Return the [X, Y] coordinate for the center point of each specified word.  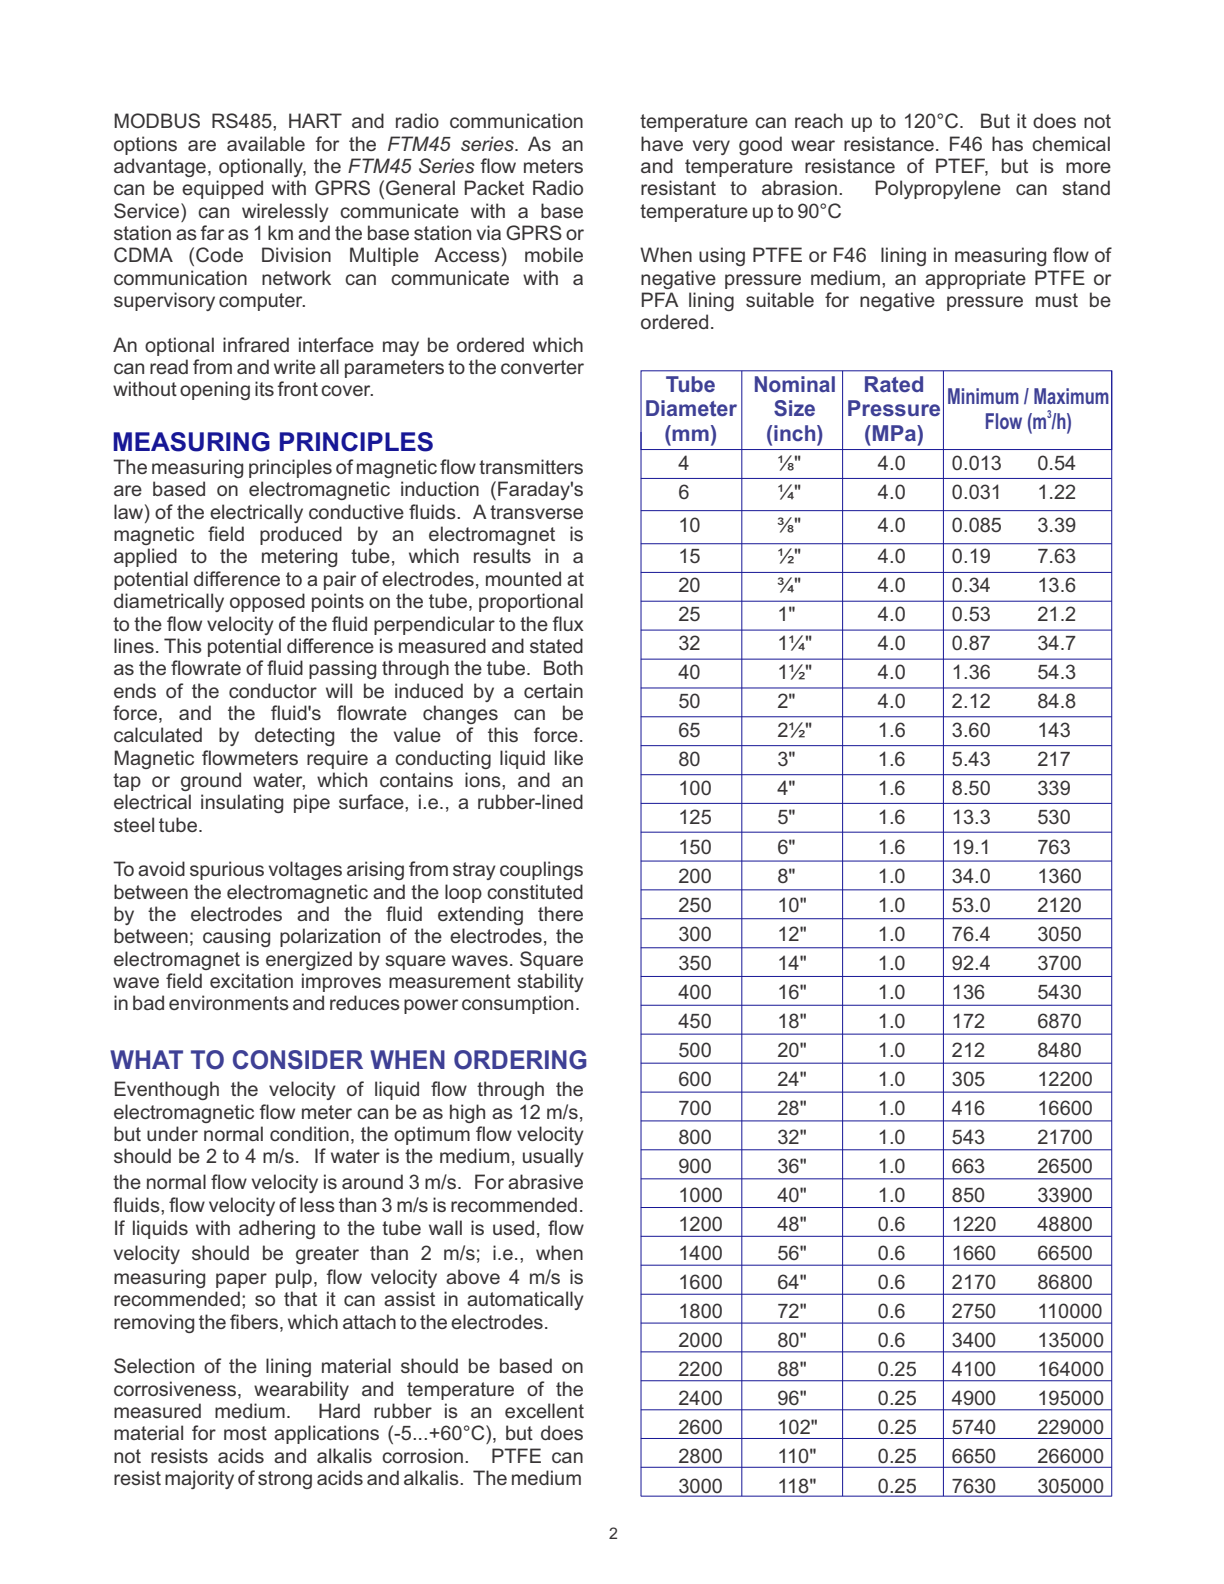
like [569, 757]
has [1007, 143]
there [560, 913]
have [662, 143]
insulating [242, 803]
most [245, 1433]
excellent [544, 1410]
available [266, 143]
